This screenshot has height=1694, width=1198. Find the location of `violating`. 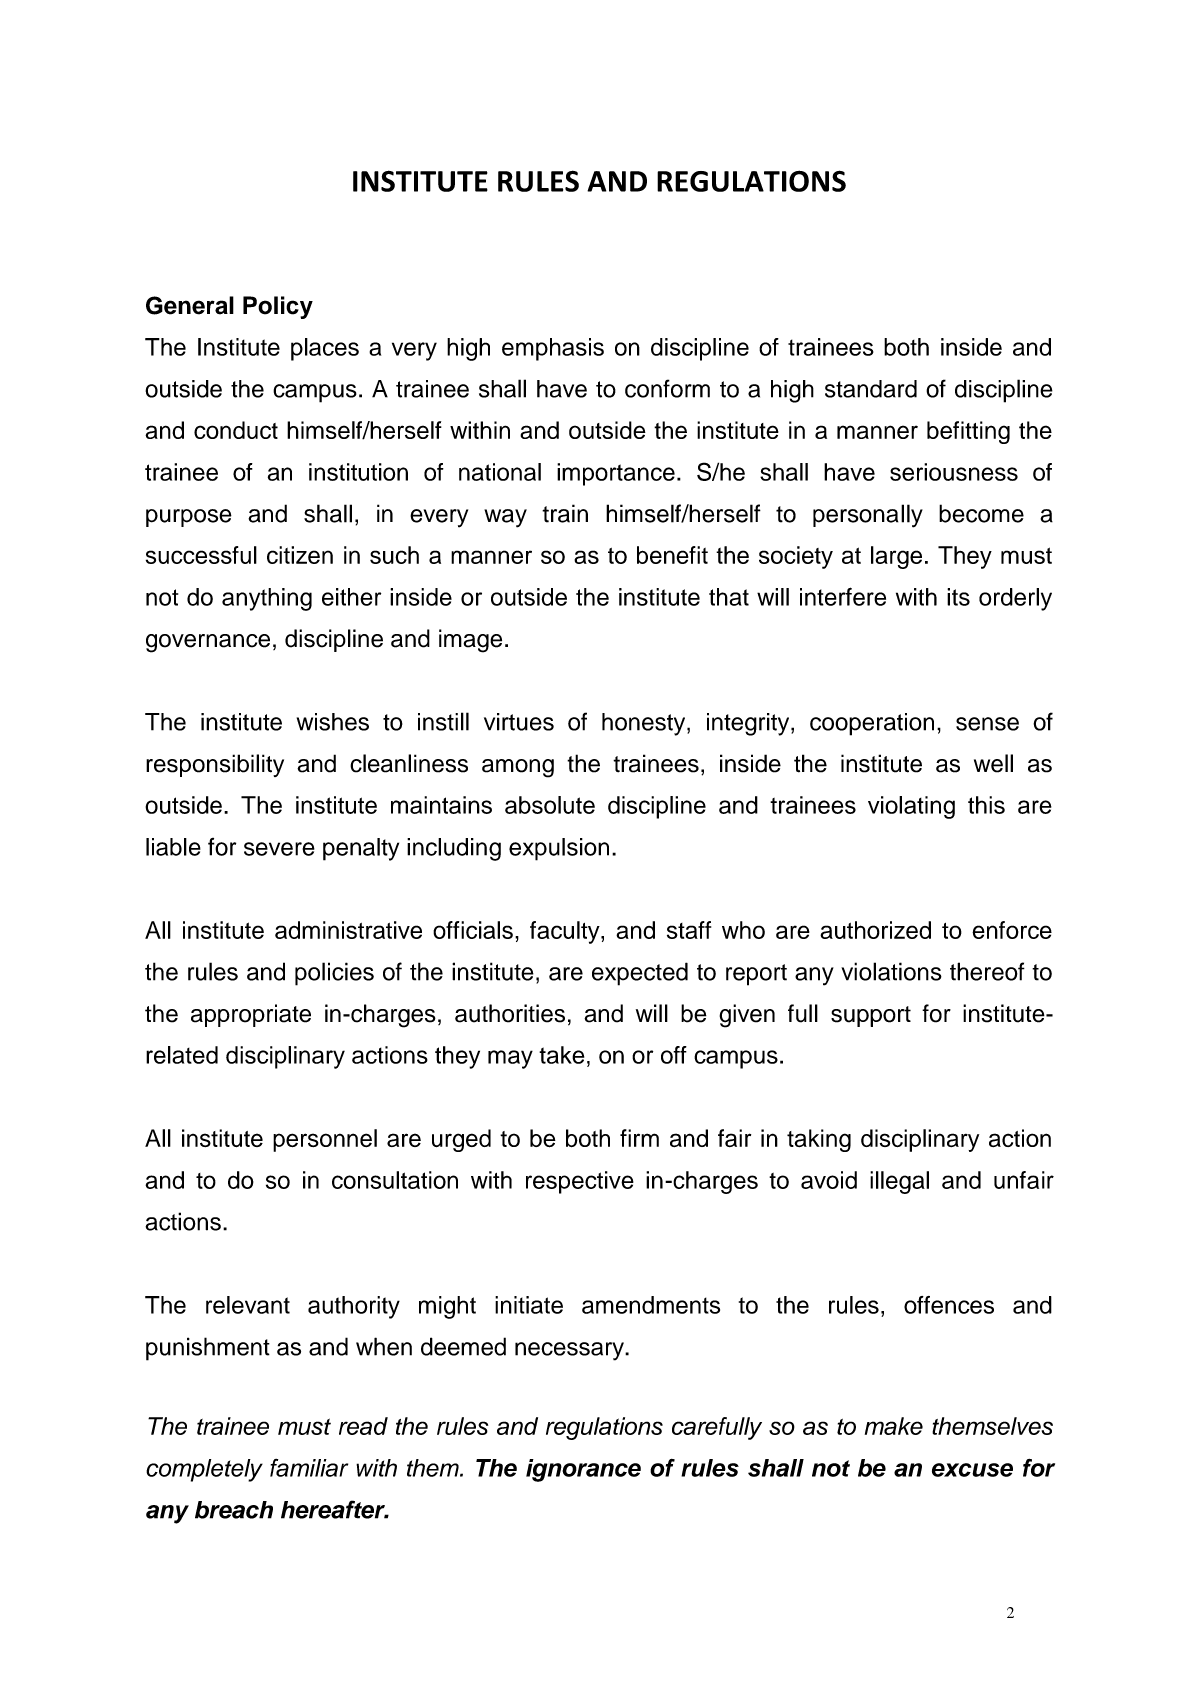

violating is located at coordinates (911, 807).
